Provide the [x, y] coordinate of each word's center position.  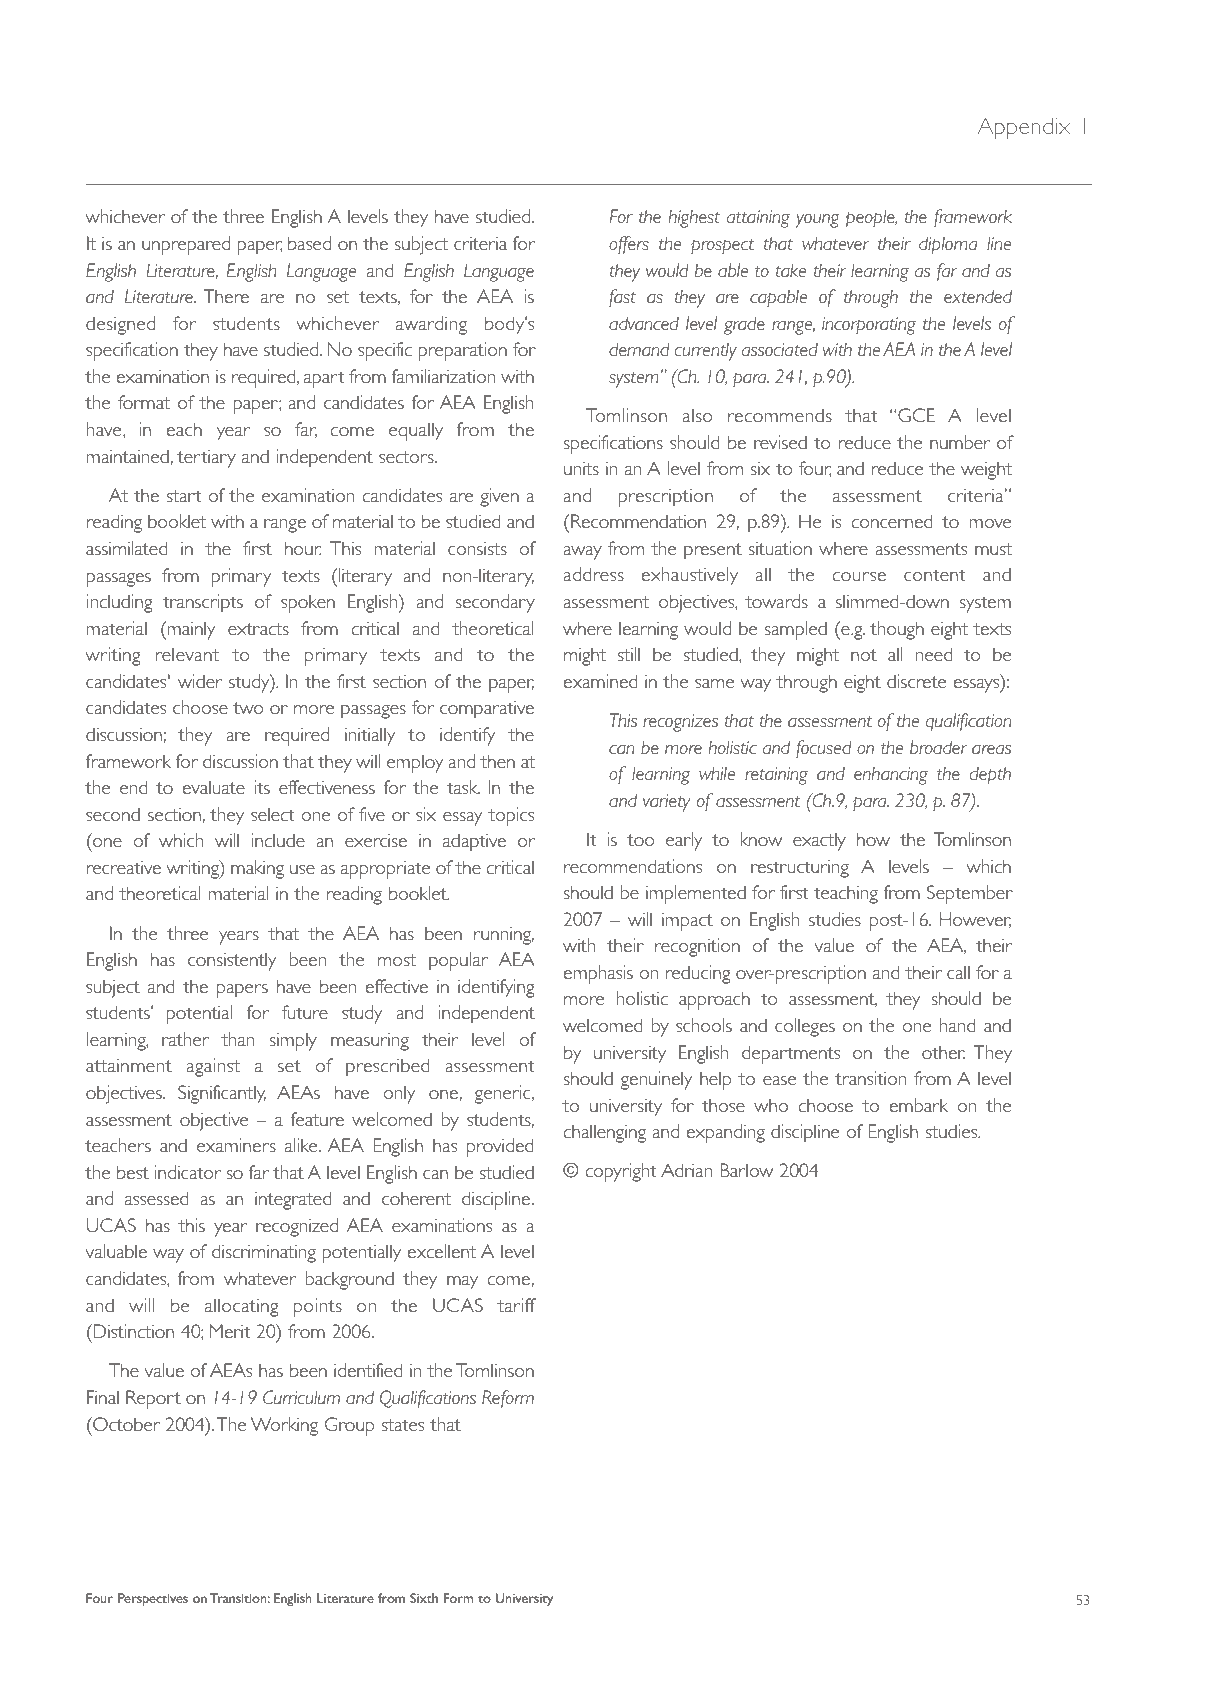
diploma [948, 245]
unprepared [186, 245]
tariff [516, 1305]
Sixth [424, 1598]
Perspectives [153, 1600]
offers [629, 245]
